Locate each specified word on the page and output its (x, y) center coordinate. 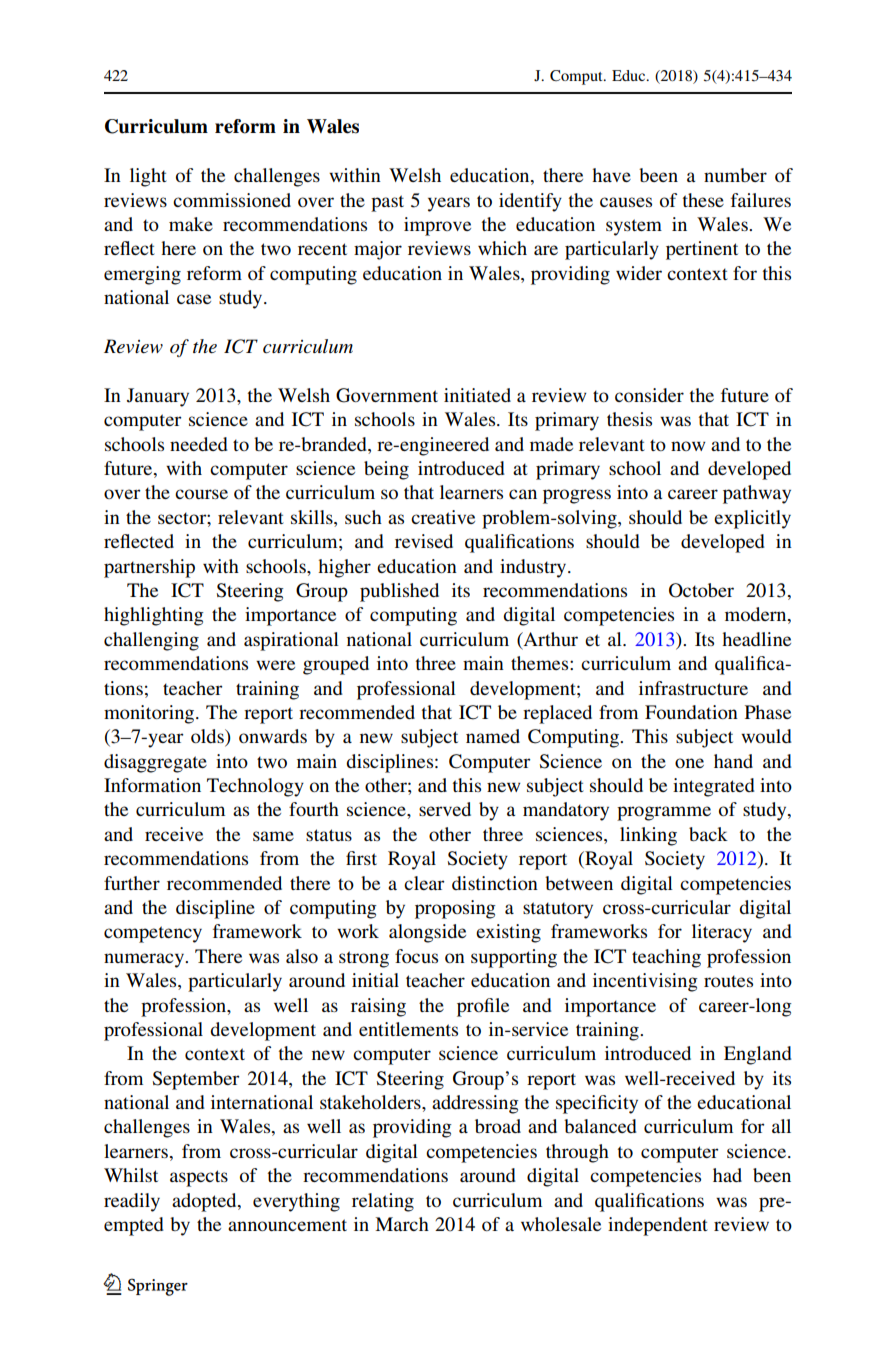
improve (437, 226)
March (402, 1224)
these (703, 200)
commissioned (232, 200)
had (727, 1175)
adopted (205, 1202)
